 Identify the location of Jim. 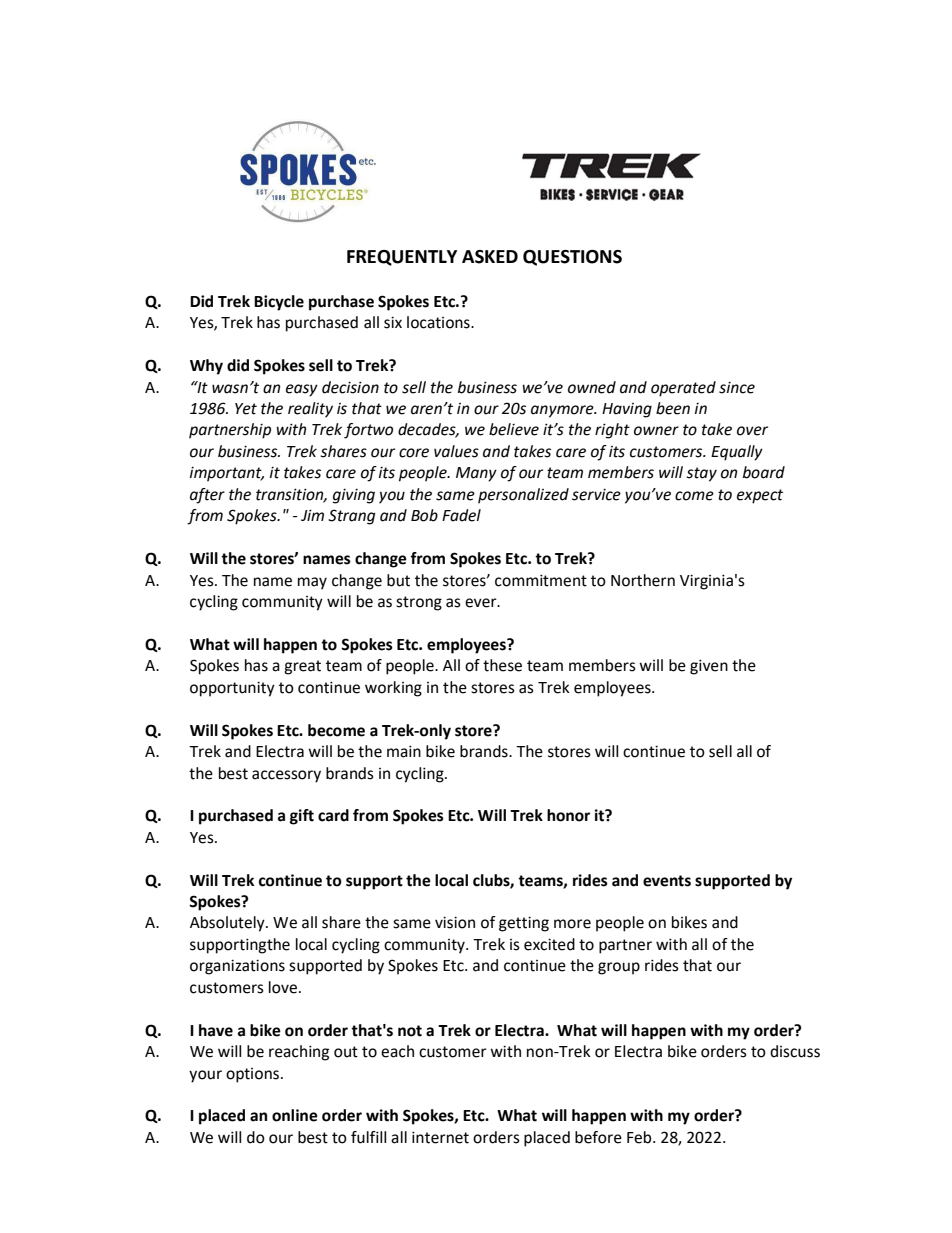
(312, 515).
